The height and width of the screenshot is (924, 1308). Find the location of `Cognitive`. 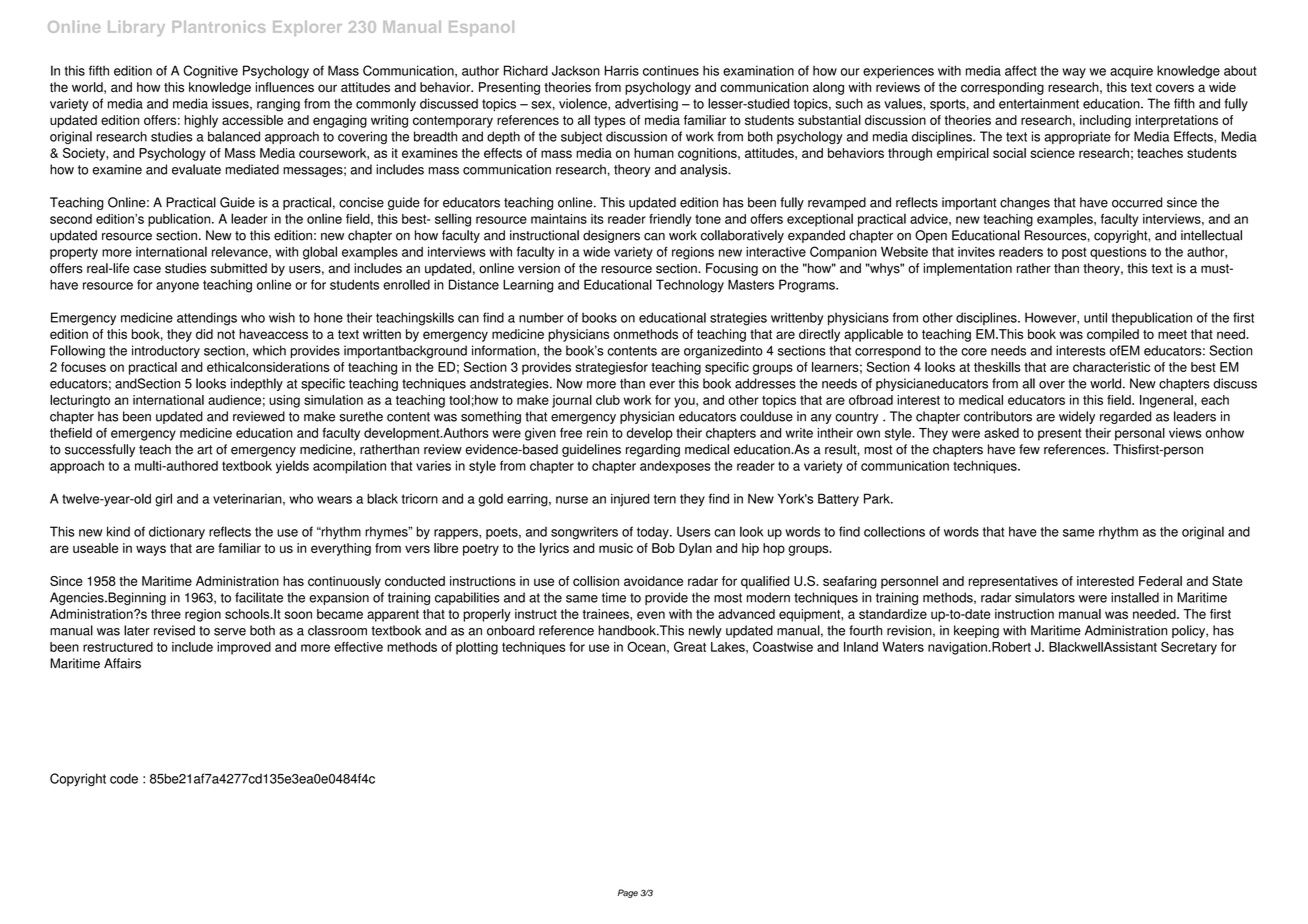

Cognitive is located at coordinates (210, 72).
